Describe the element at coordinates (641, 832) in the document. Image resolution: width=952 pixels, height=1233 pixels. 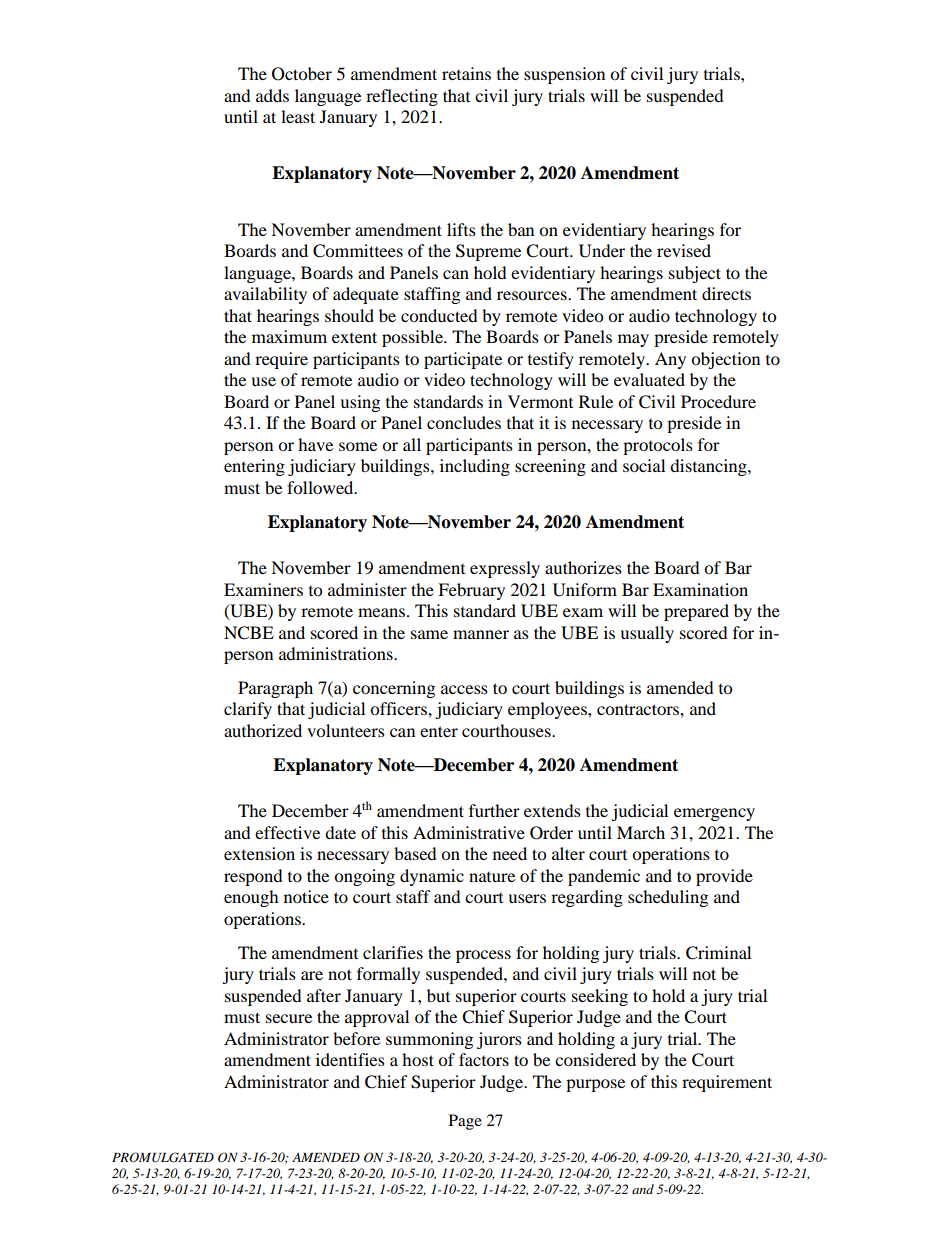
I see `March` at that location.
